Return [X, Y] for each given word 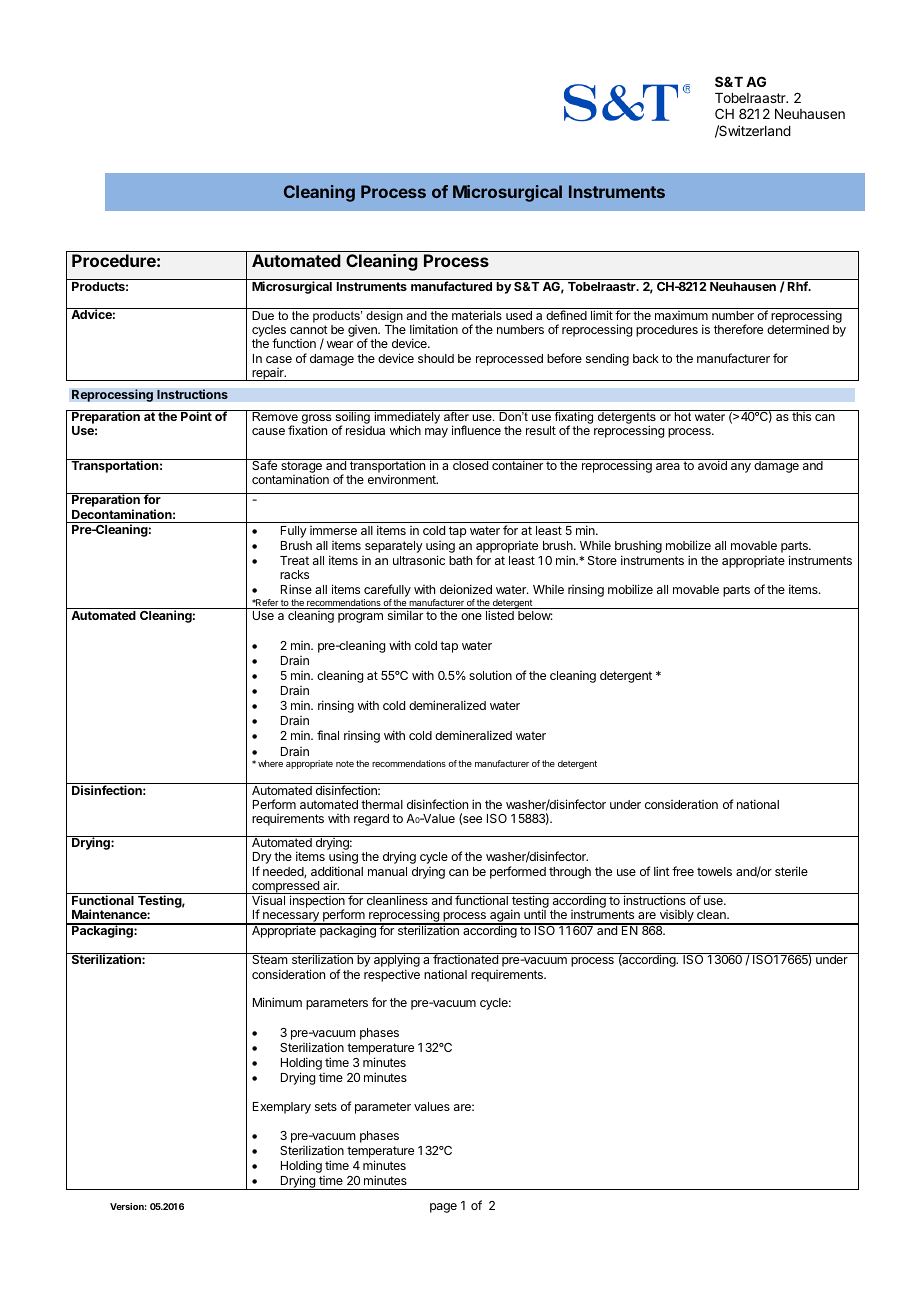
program [360, 618]
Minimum [277, 1002]
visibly [676, 917]
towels [714, 871]
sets [326, 1106]
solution [490, 675]
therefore [738, 329]
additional [337, 871]
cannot [309, 329]
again [505, 917]
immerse [333, 530]
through [570, 873]
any [741, 468]
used [519, 315]
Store [602, 560]
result [541, 430]
